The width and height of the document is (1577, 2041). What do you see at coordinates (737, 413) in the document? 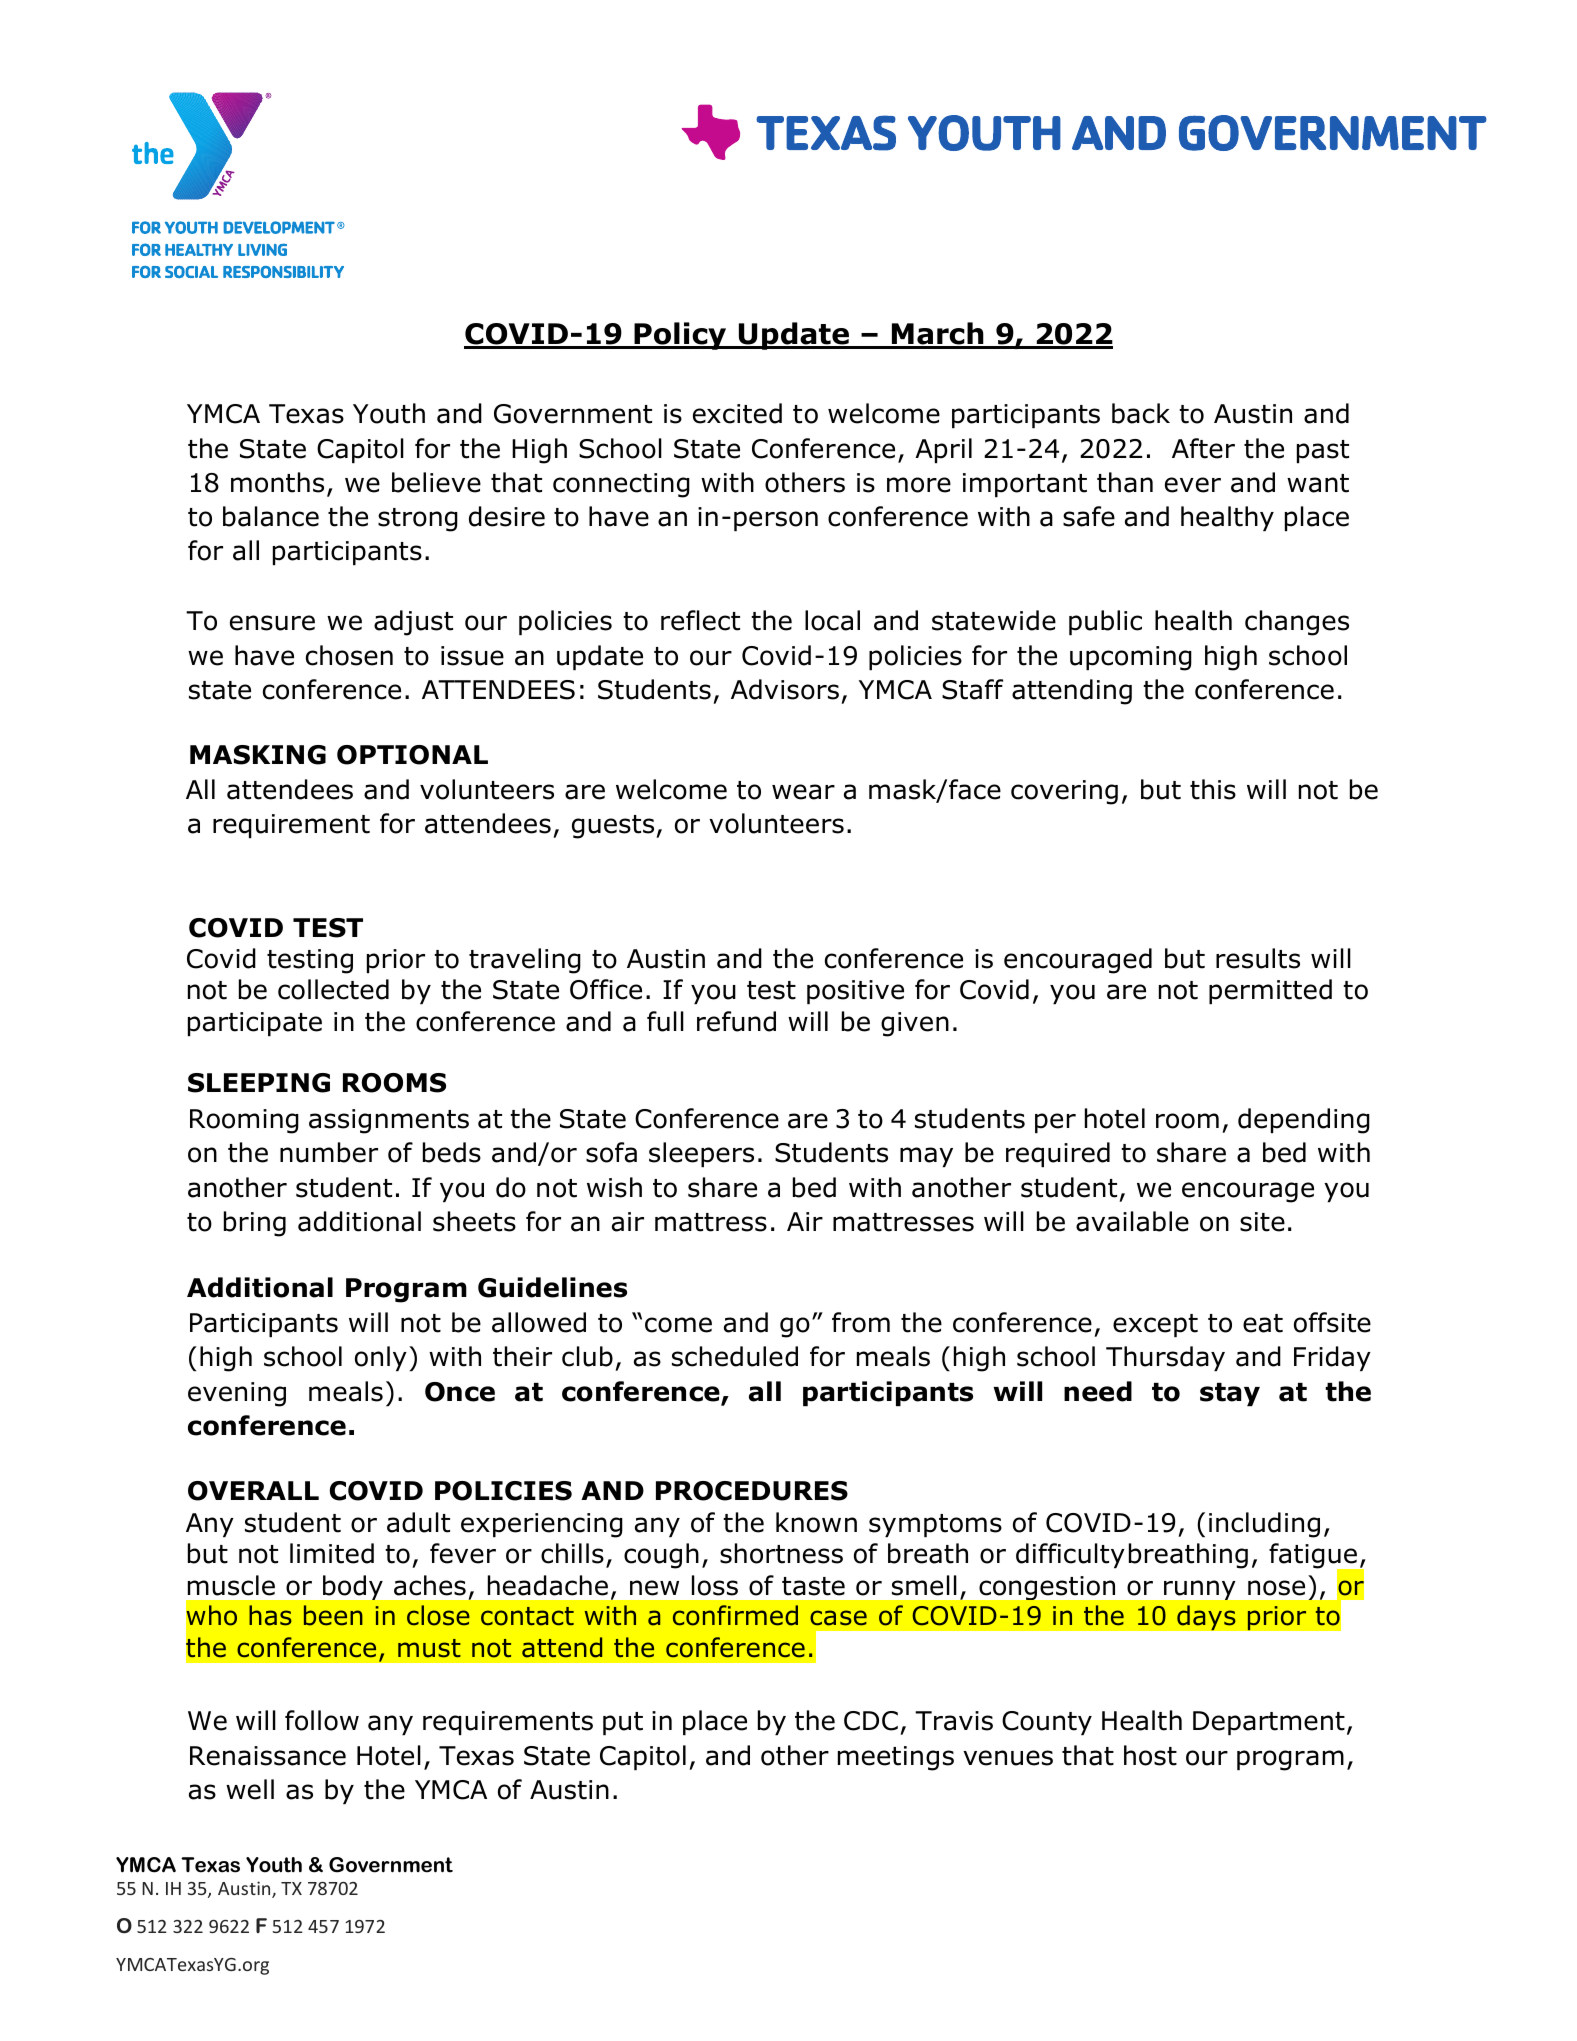
I see `excited` at bounding box center [737, 413].
